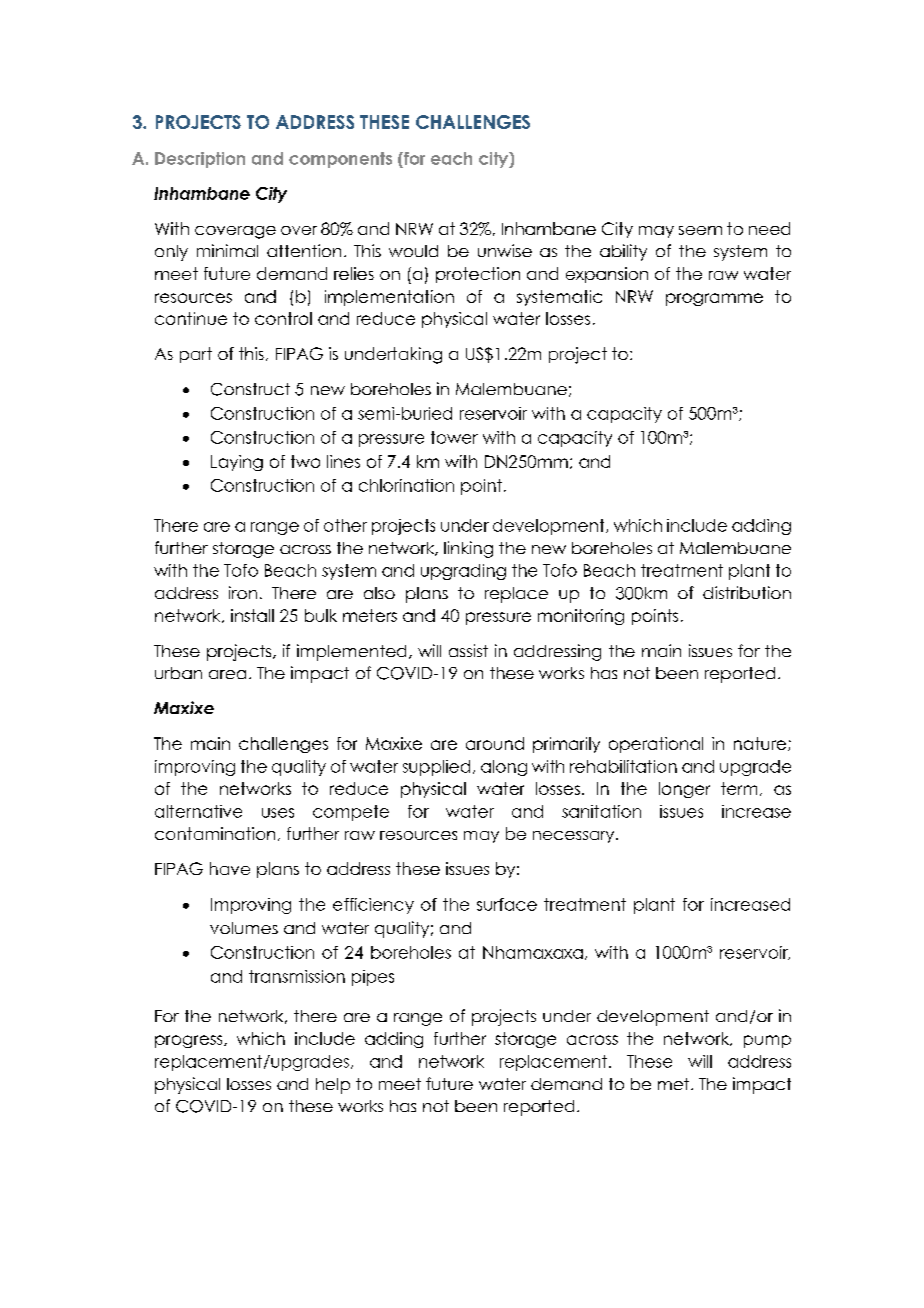 The height and width of the document is (1308, 924). Describe the element at coordinates (700, 230) in the document. I see `seem` at that location.
